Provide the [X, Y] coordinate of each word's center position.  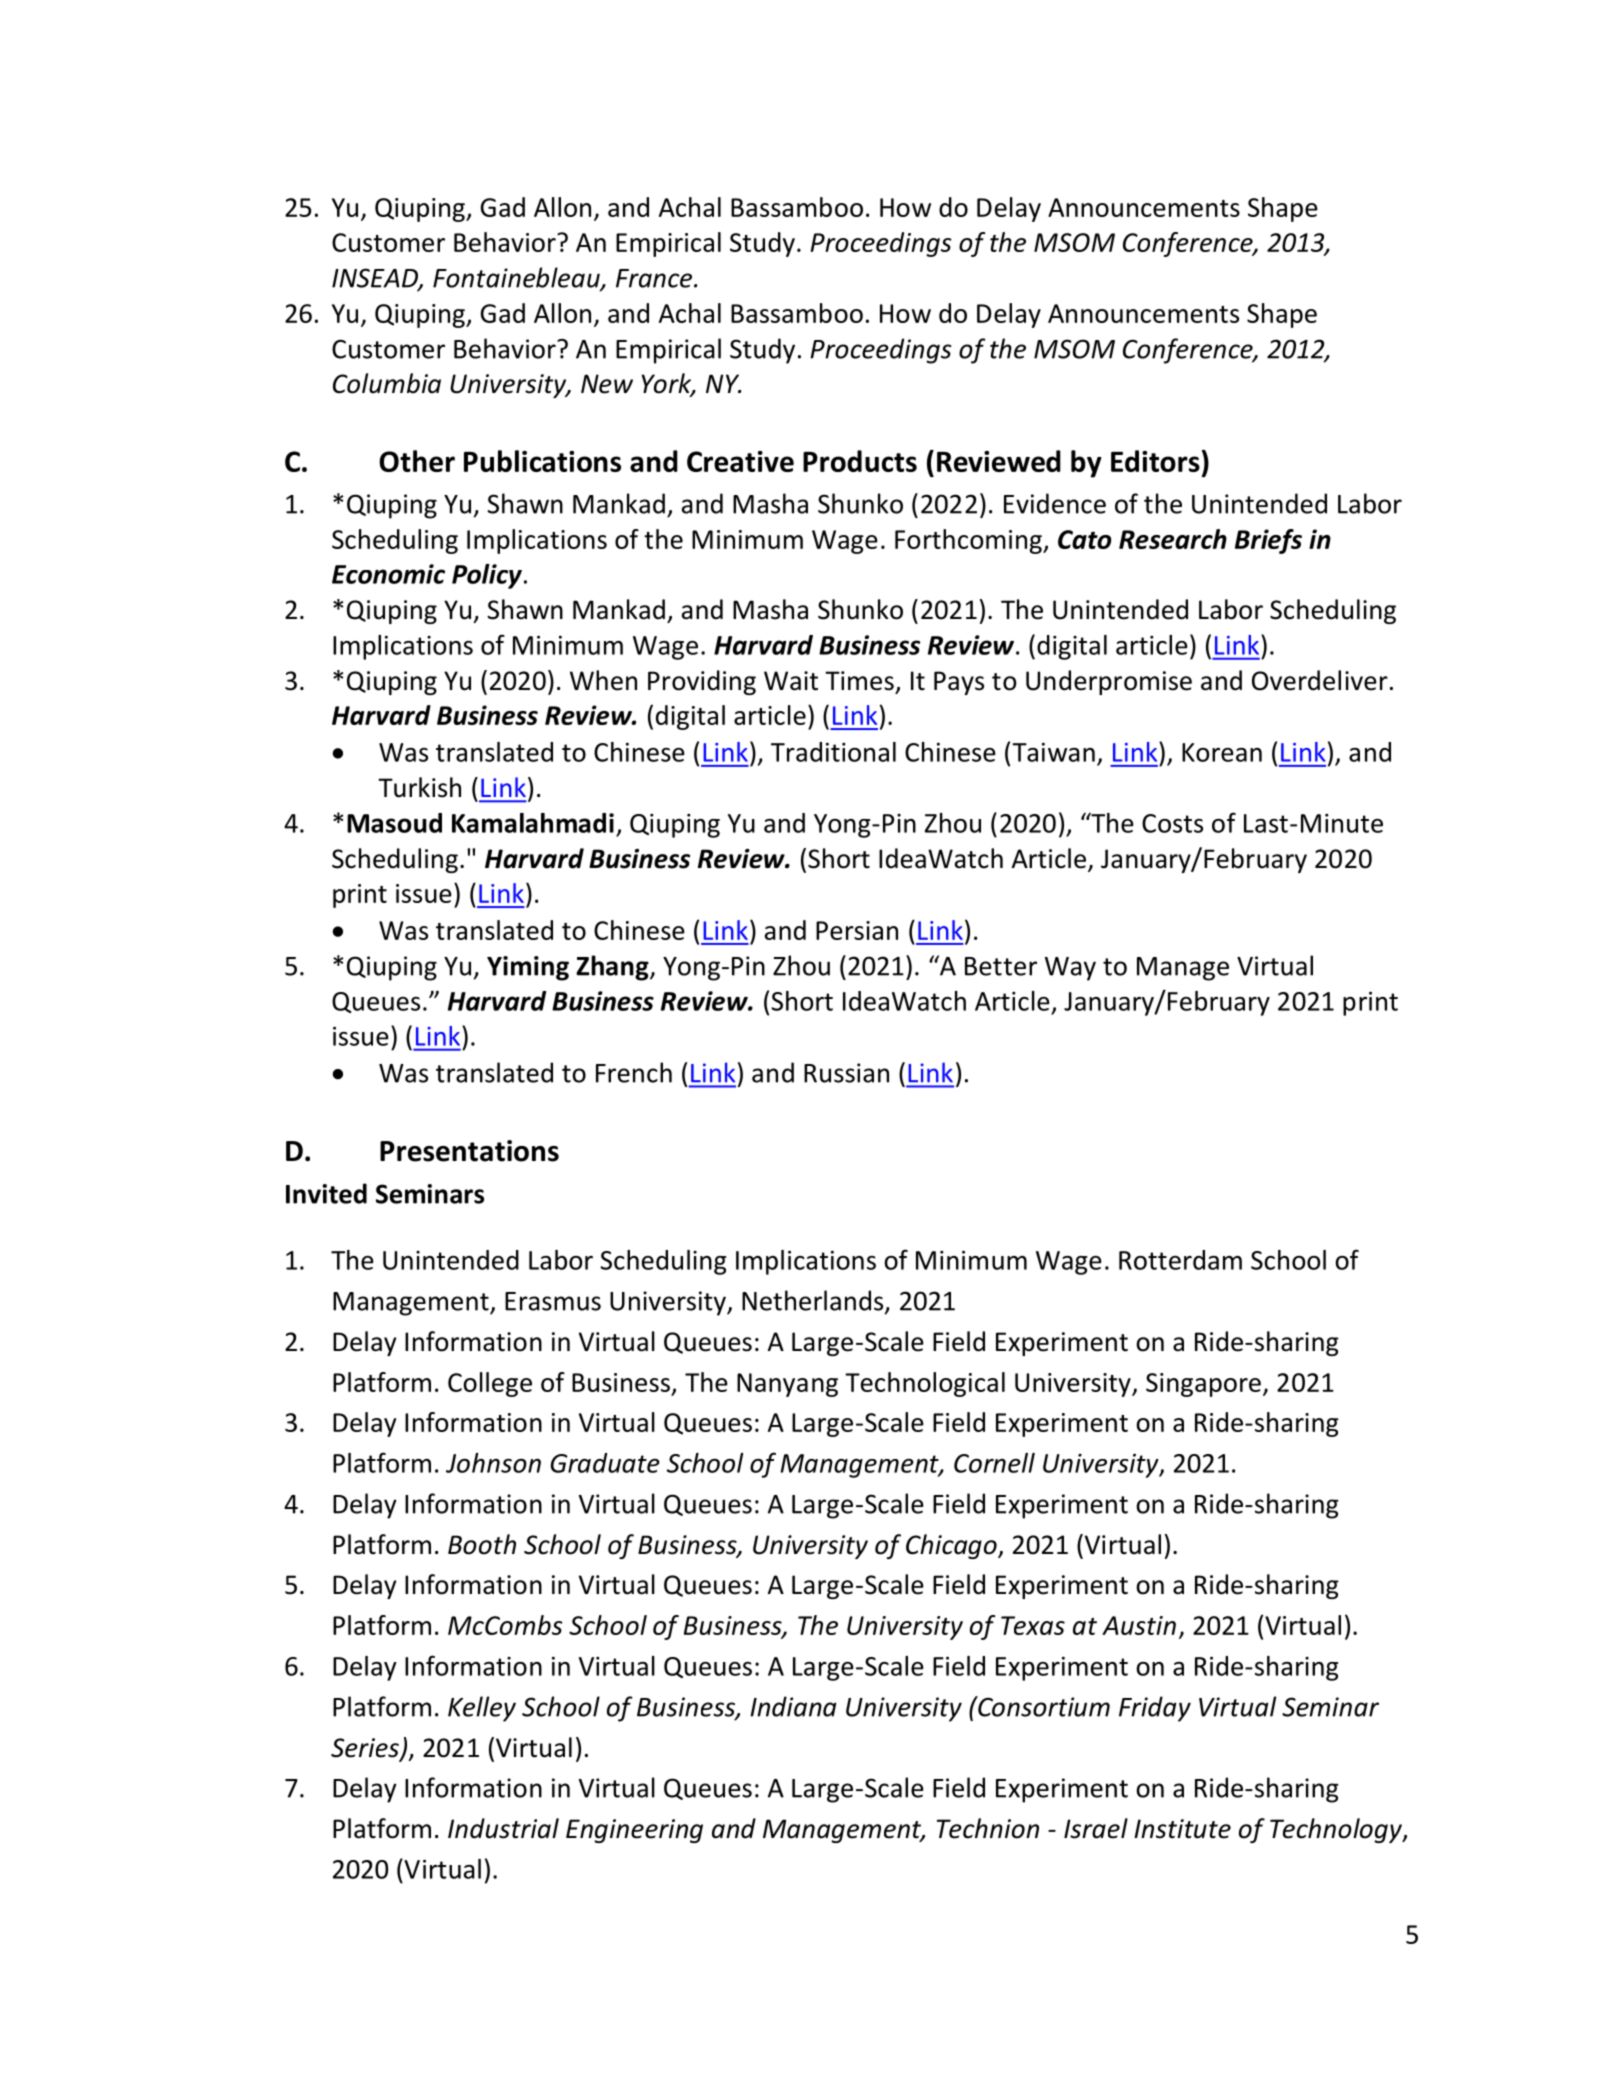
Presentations [469, 1151]
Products [860, 461]
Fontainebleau [517, 278]
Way [1070, 969]
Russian [846, 1073]
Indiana [793, 1706]
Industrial [503, 1828]
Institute [1182, 1829]
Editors [1155, 461]
